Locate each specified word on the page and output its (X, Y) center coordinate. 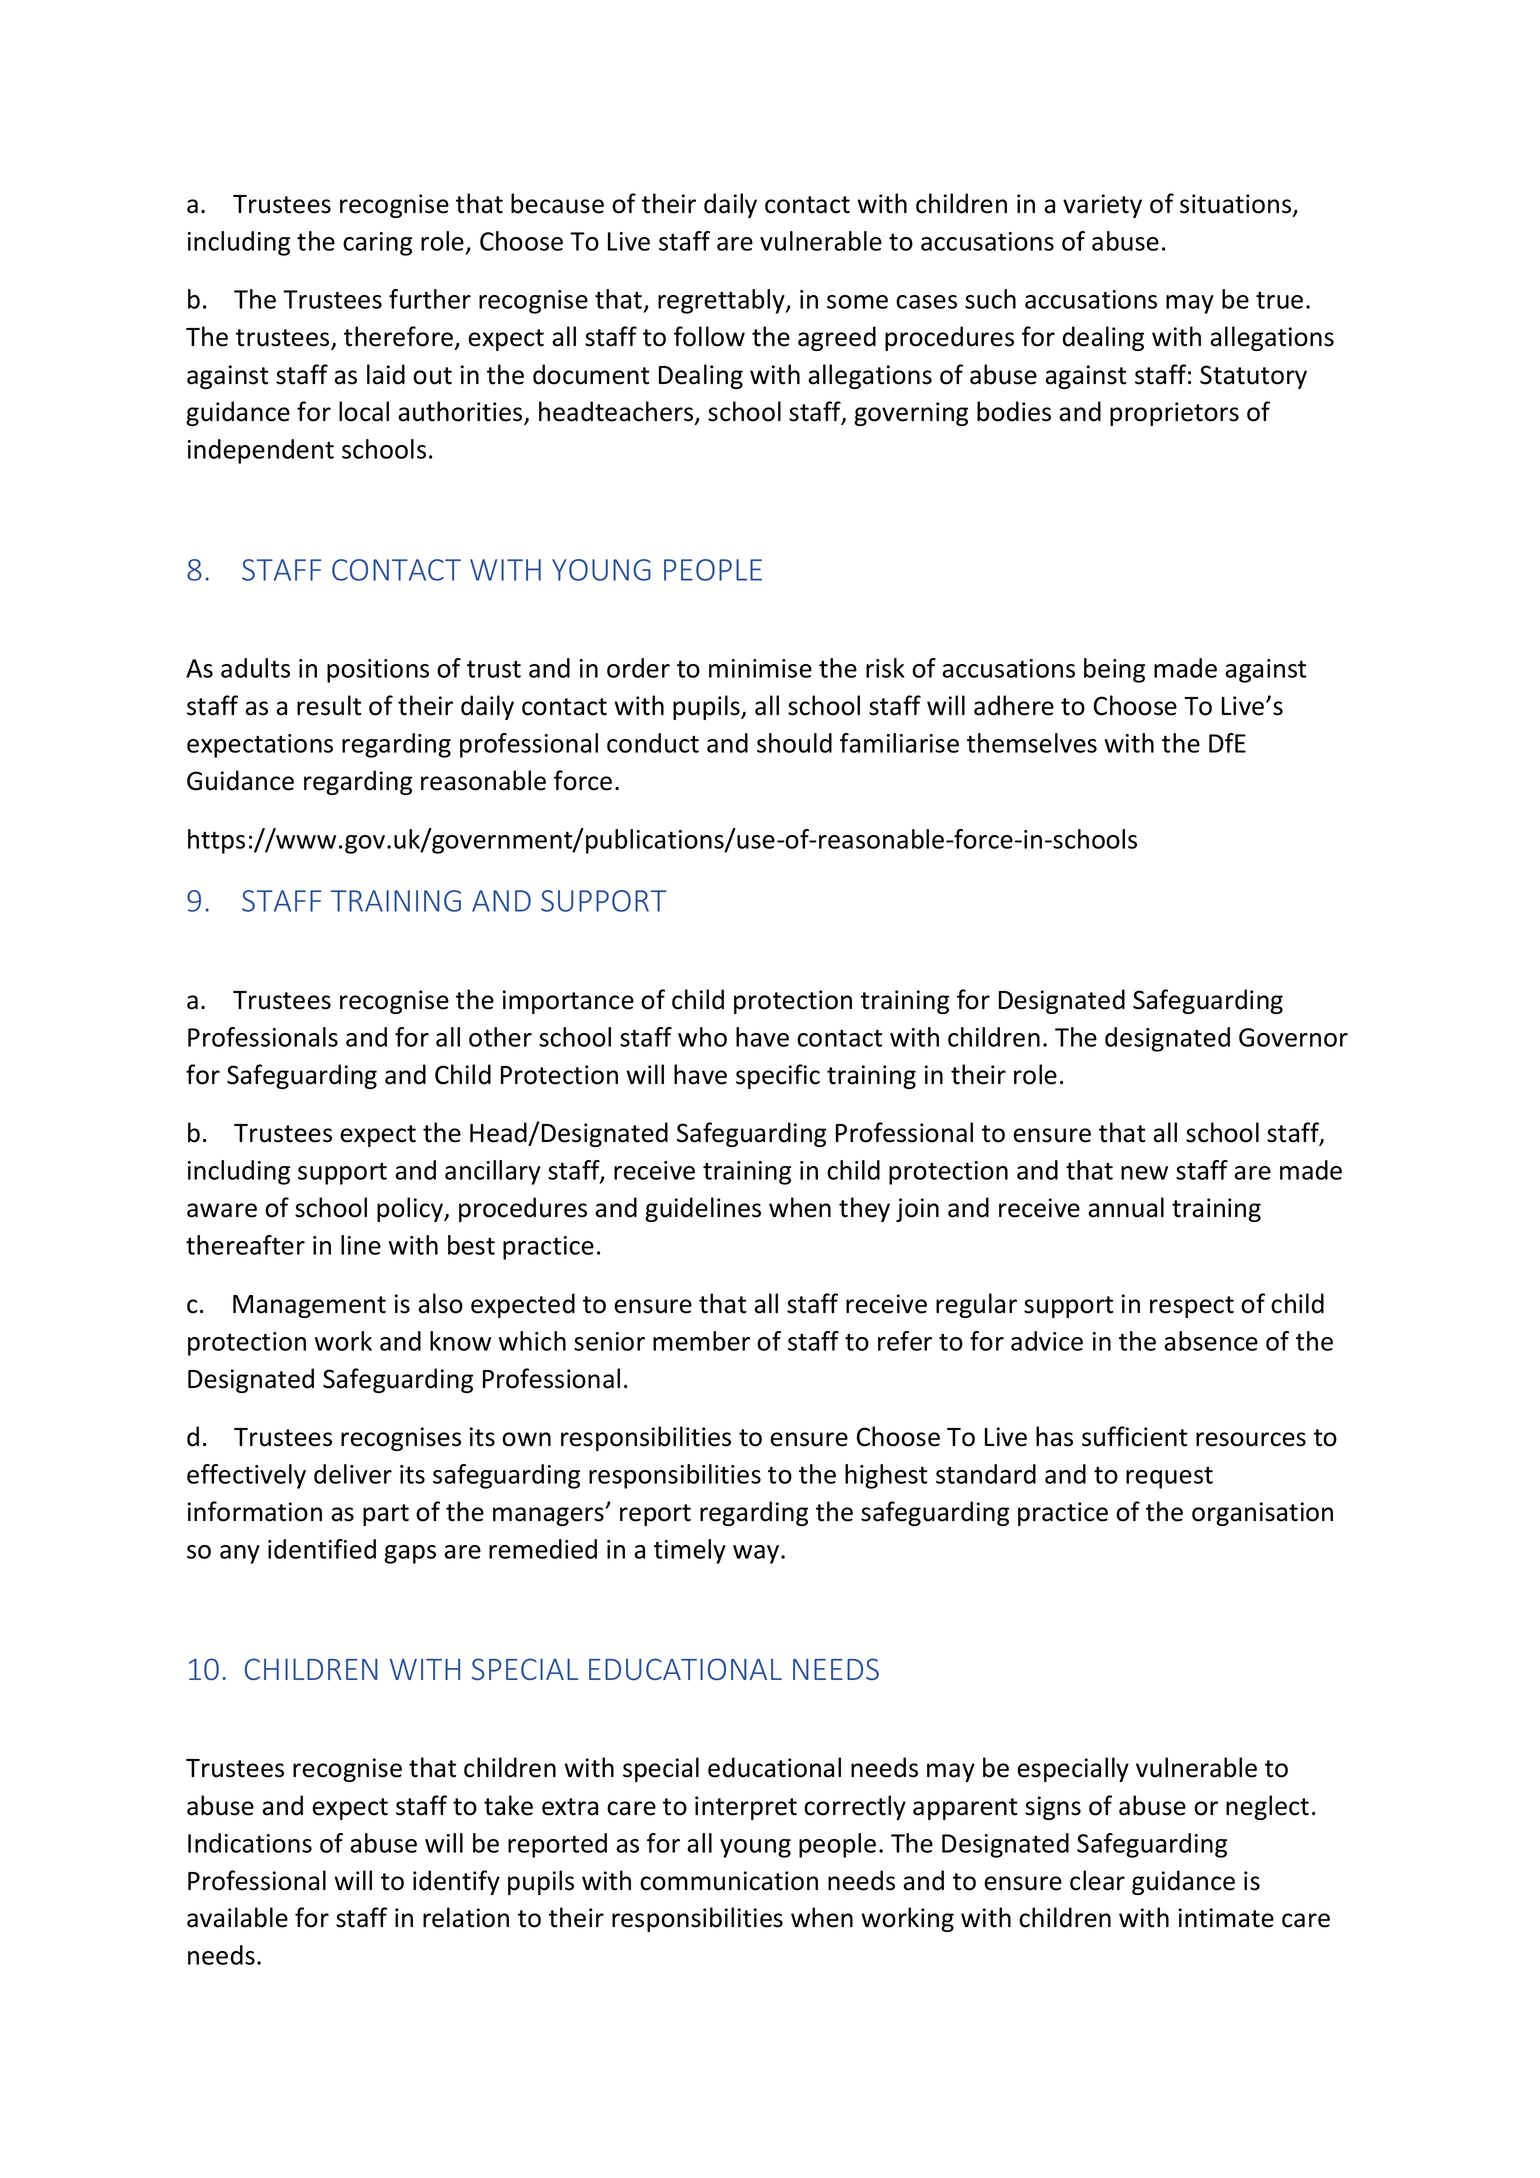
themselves (1032, 743)
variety (1102, 206)
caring (377, 244)
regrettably (722, 301)
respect (1192, 1307)
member (701, 1341)
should (794, 743)
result (329, 705)
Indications (250, 1843)
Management (309, 1306)
